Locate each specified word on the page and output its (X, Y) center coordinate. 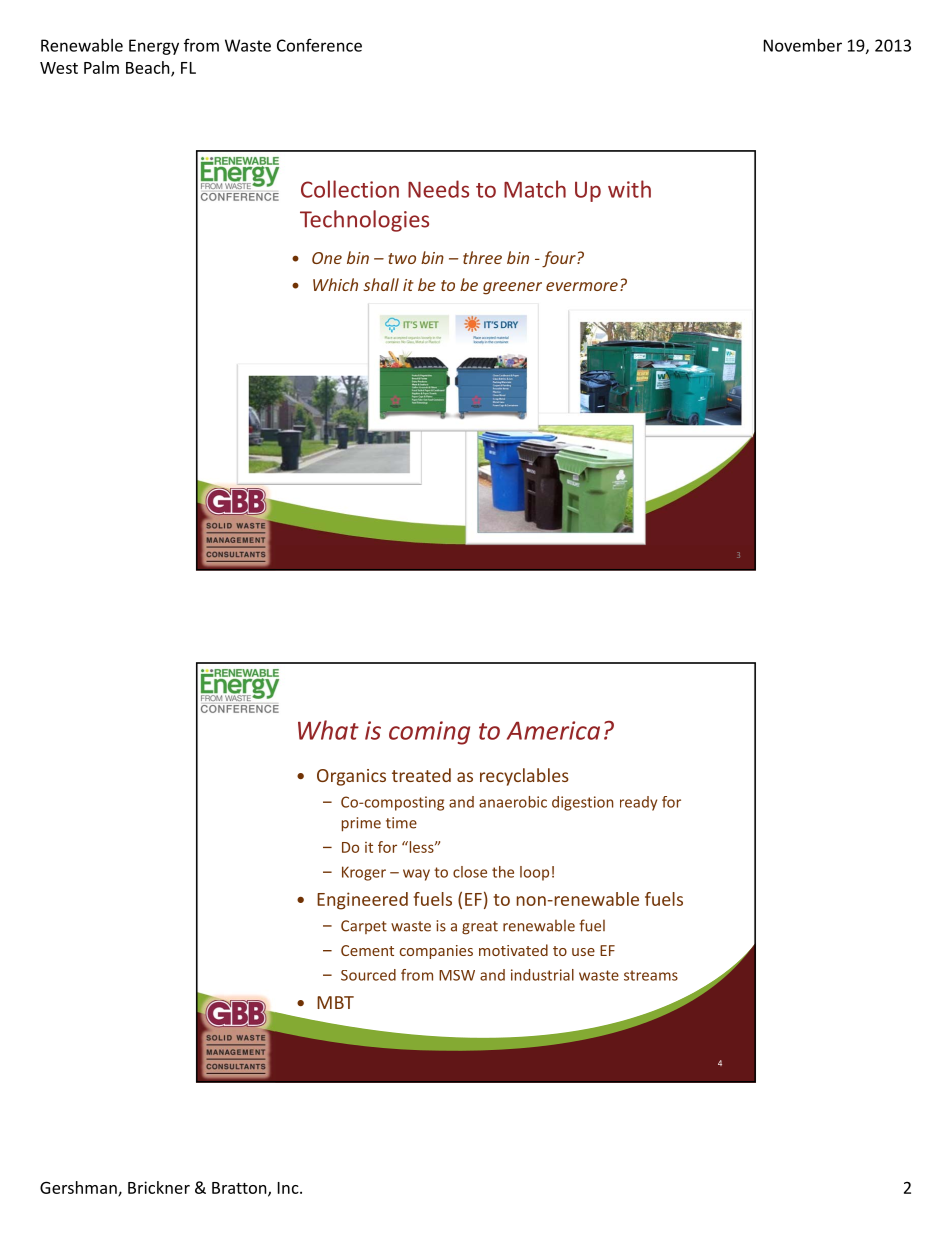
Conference (319, 45)
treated (421, 775)
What (328, 730)
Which (335, 284)
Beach (149, 68)
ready (638, 803)
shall (381, 284)
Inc (289, 1188)
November (803, 45)
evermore (582, 286)
